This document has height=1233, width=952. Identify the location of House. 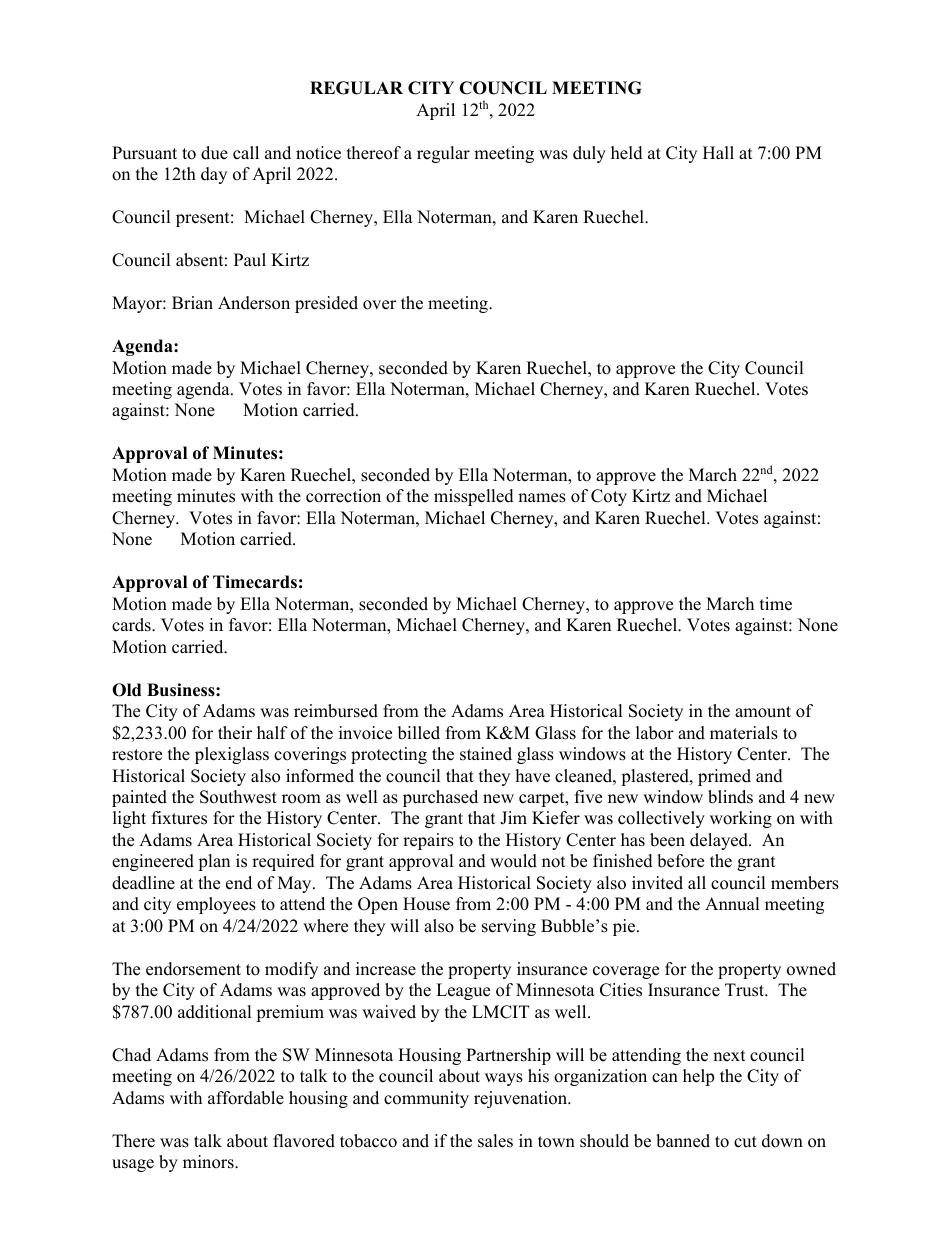
(426, 904).
